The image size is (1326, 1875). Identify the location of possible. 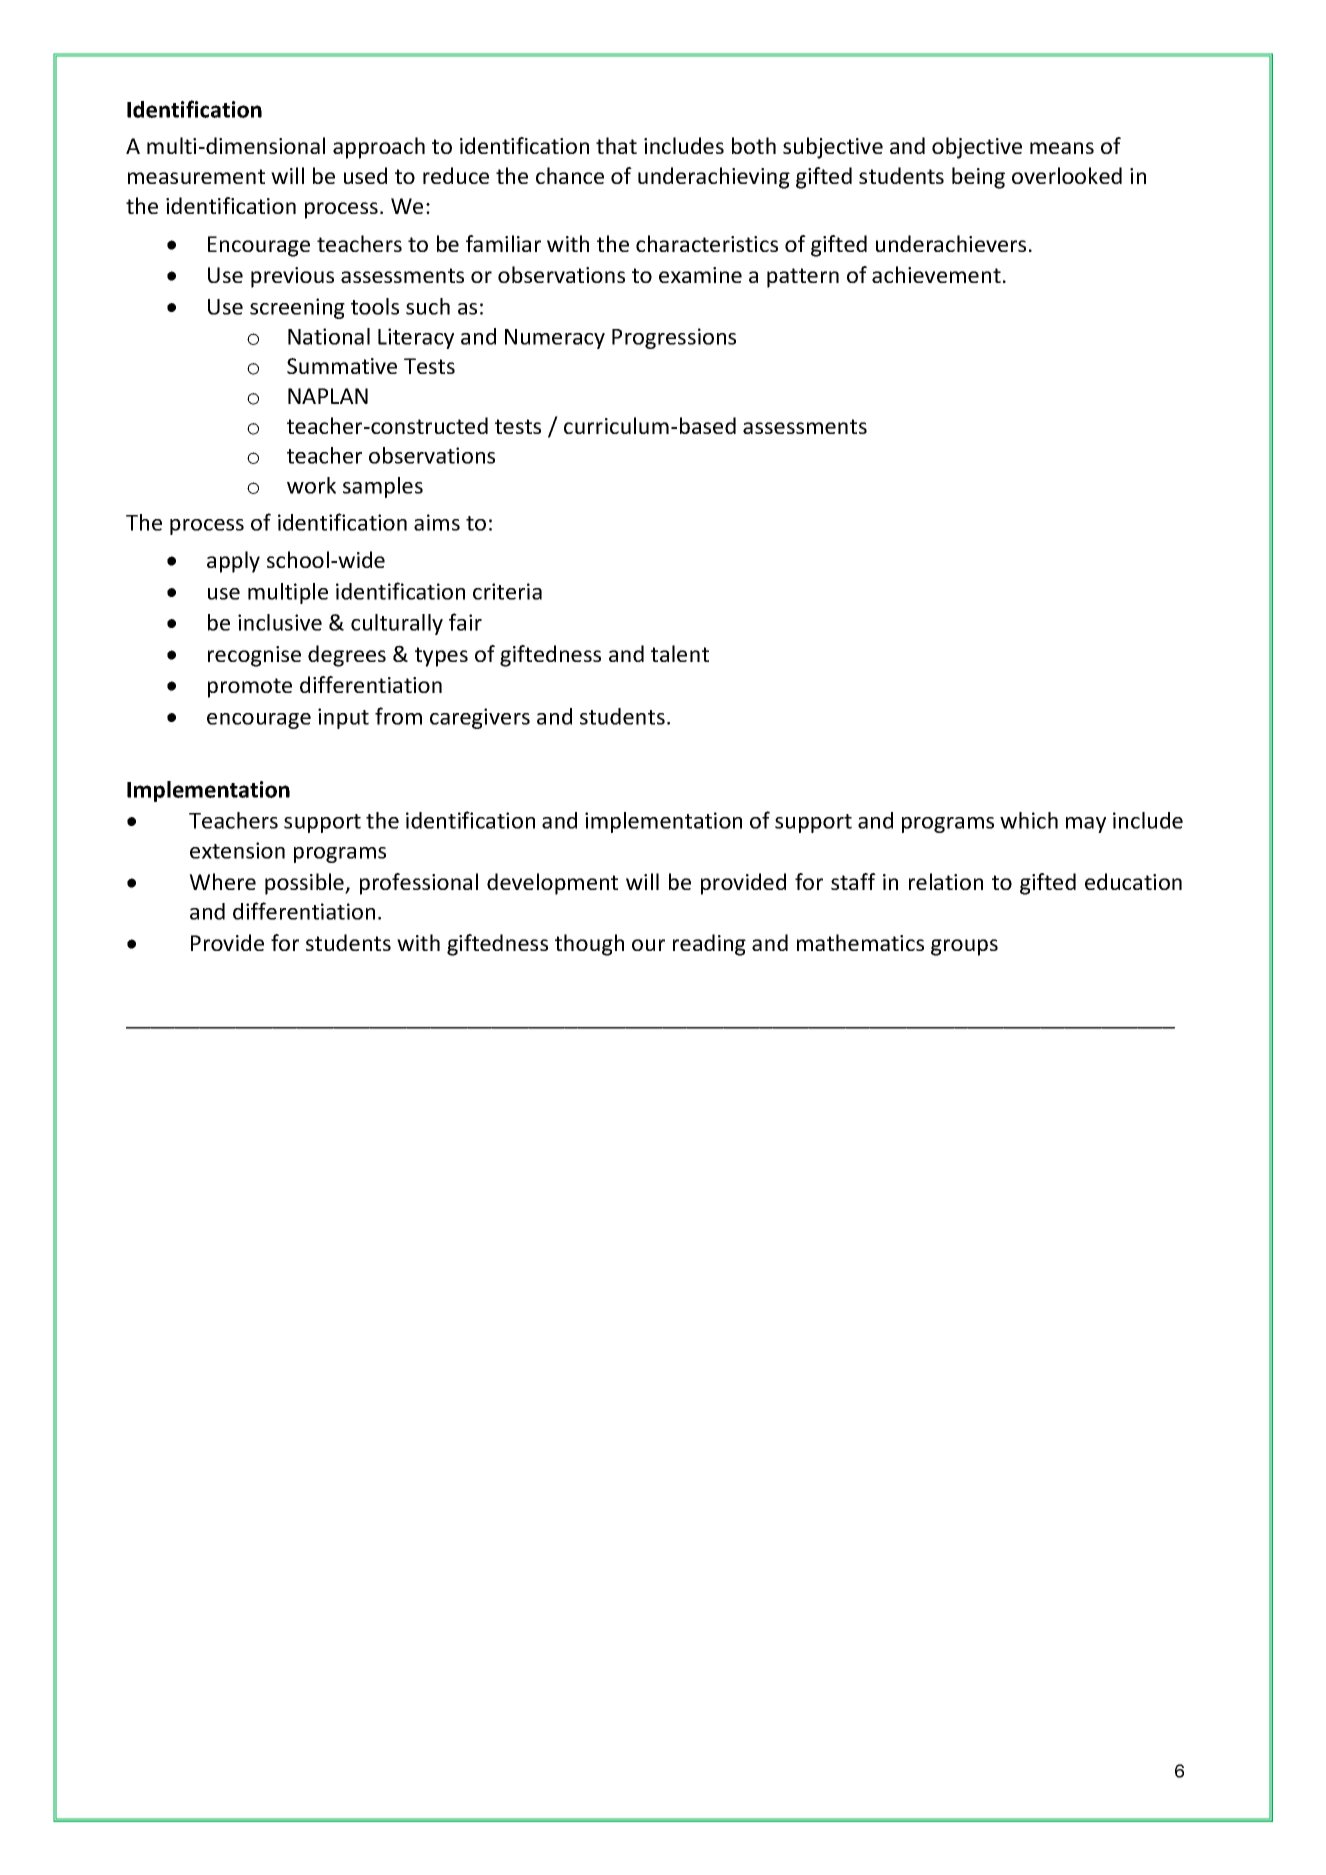
(305, 884).
